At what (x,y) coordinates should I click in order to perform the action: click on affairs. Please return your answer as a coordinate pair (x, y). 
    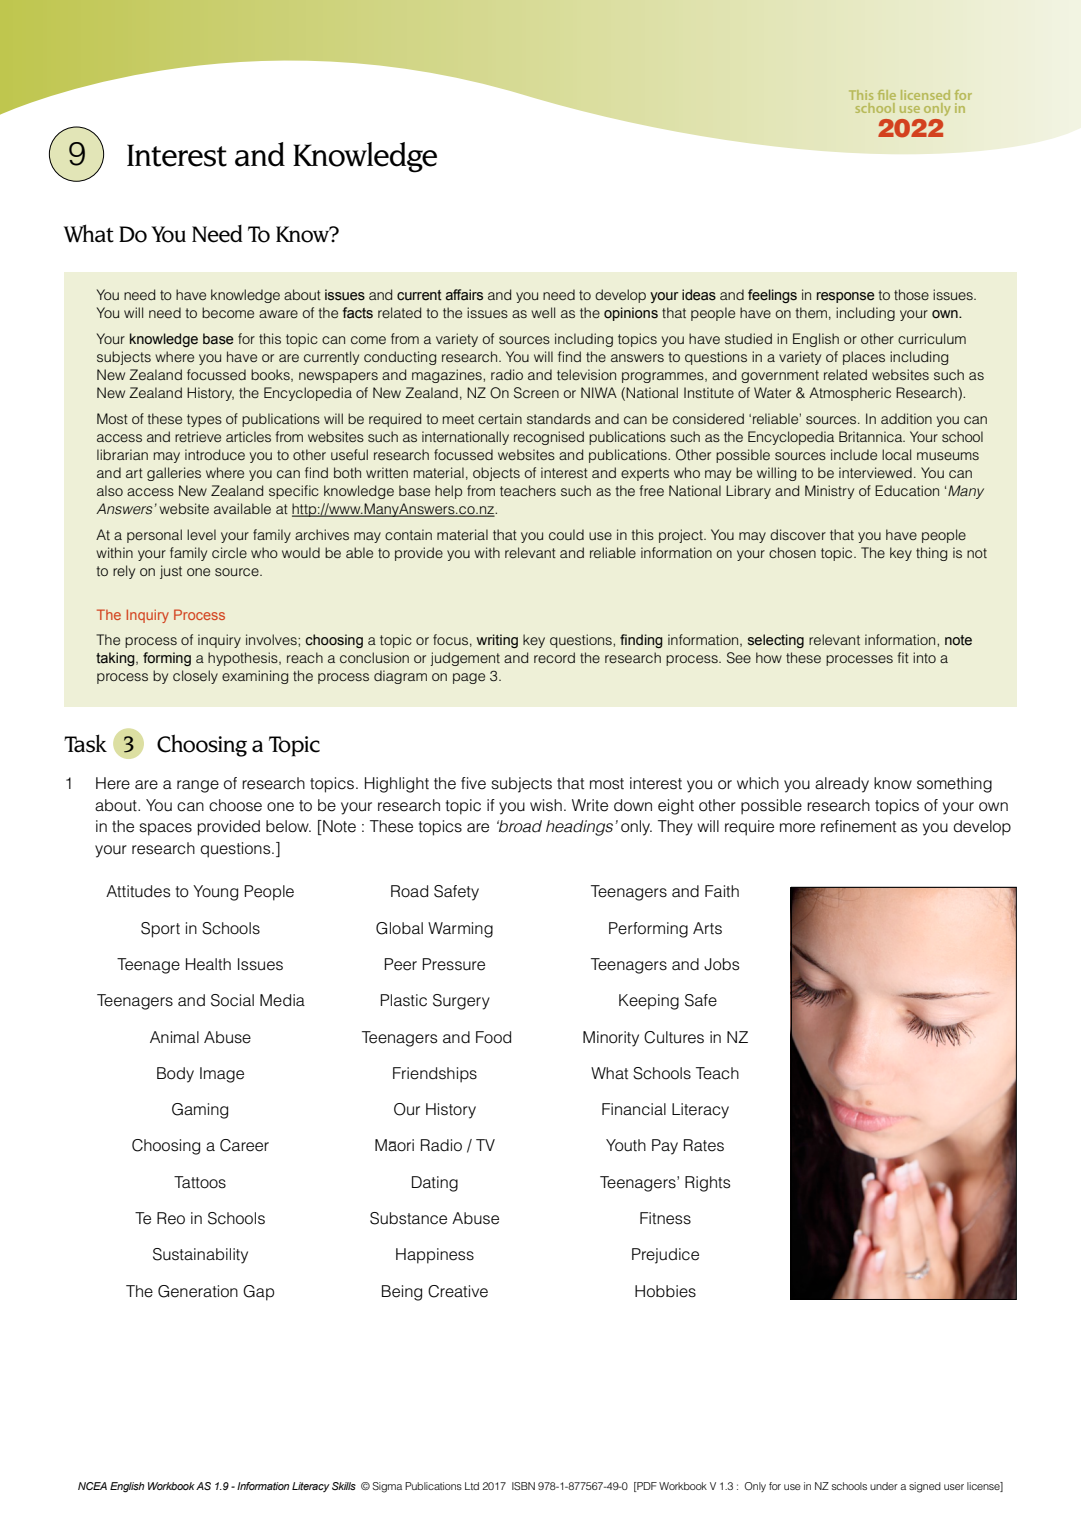
    Looking at the image, I should click on (464, 295).
